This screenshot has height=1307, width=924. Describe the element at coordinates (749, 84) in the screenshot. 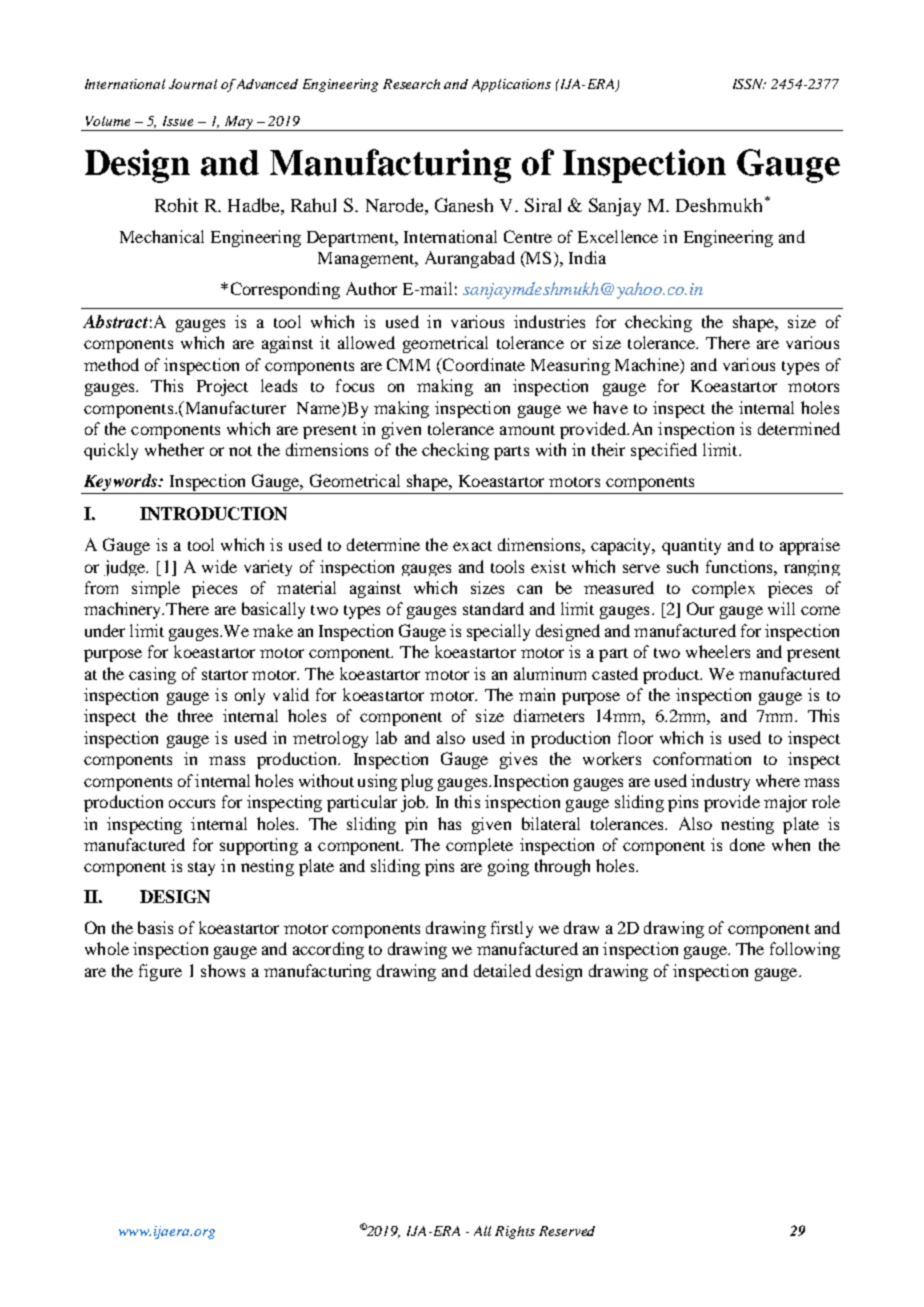

I see `ISSN` at that location.
